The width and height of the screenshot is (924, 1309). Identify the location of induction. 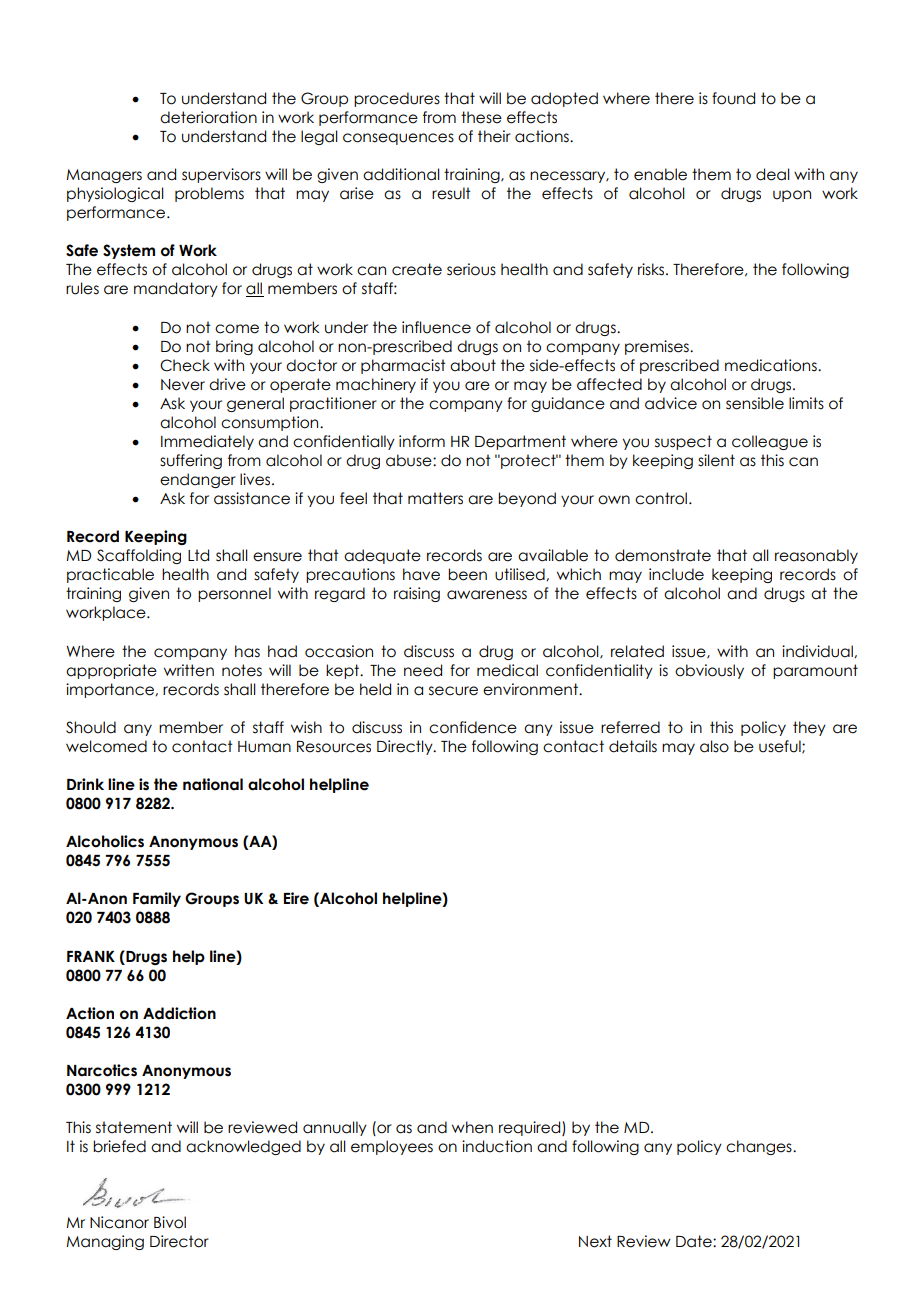
(497, 1146).
